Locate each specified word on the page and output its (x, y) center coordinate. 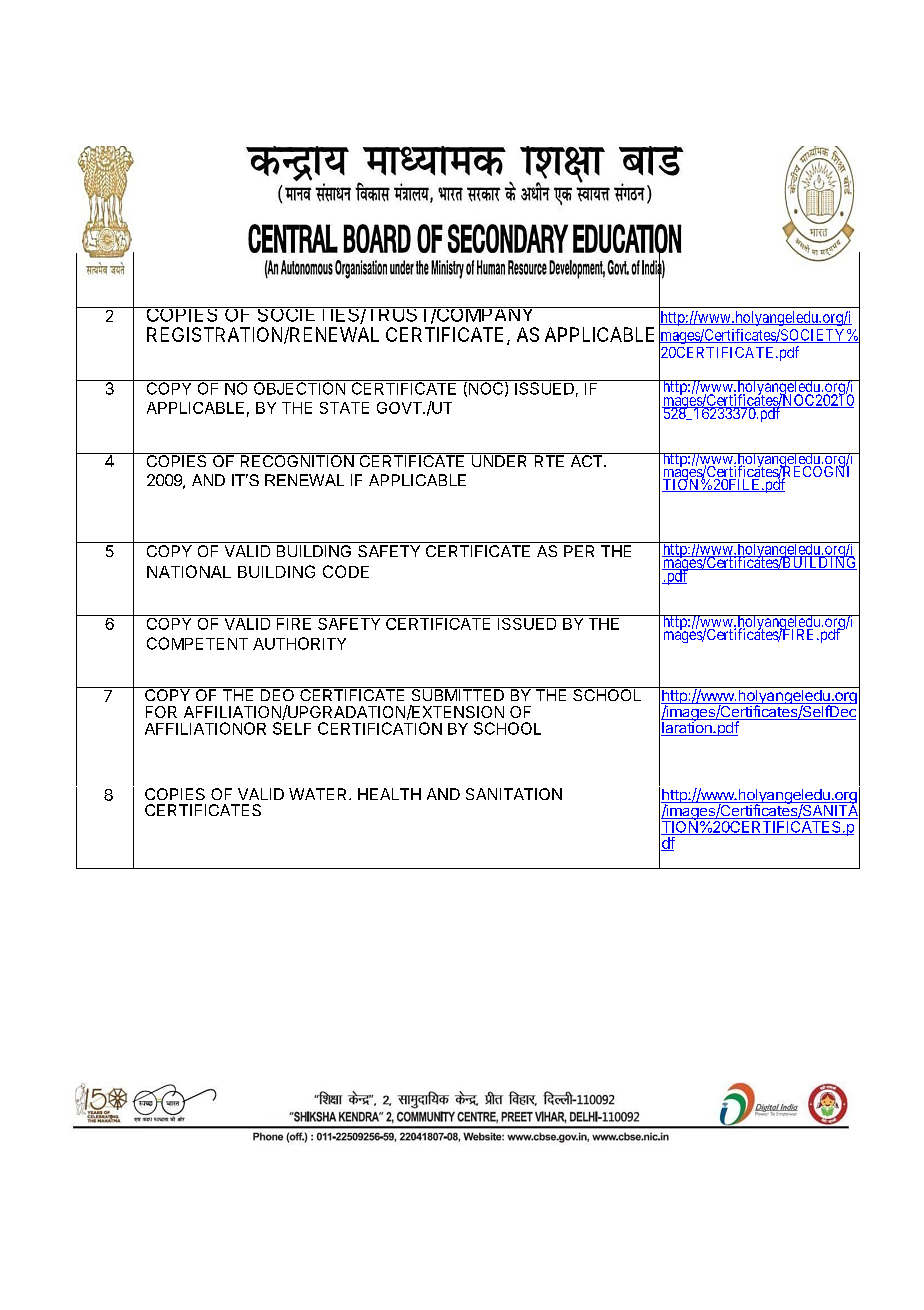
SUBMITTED (458, 694)
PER (579, 551)
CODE (346, 571)
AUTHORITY (299, 643)
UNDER (499, 460)
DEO (277, 694)
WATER (319, 794)
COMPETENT (197, 643)
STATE (344, 408)
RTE (549, 460)
